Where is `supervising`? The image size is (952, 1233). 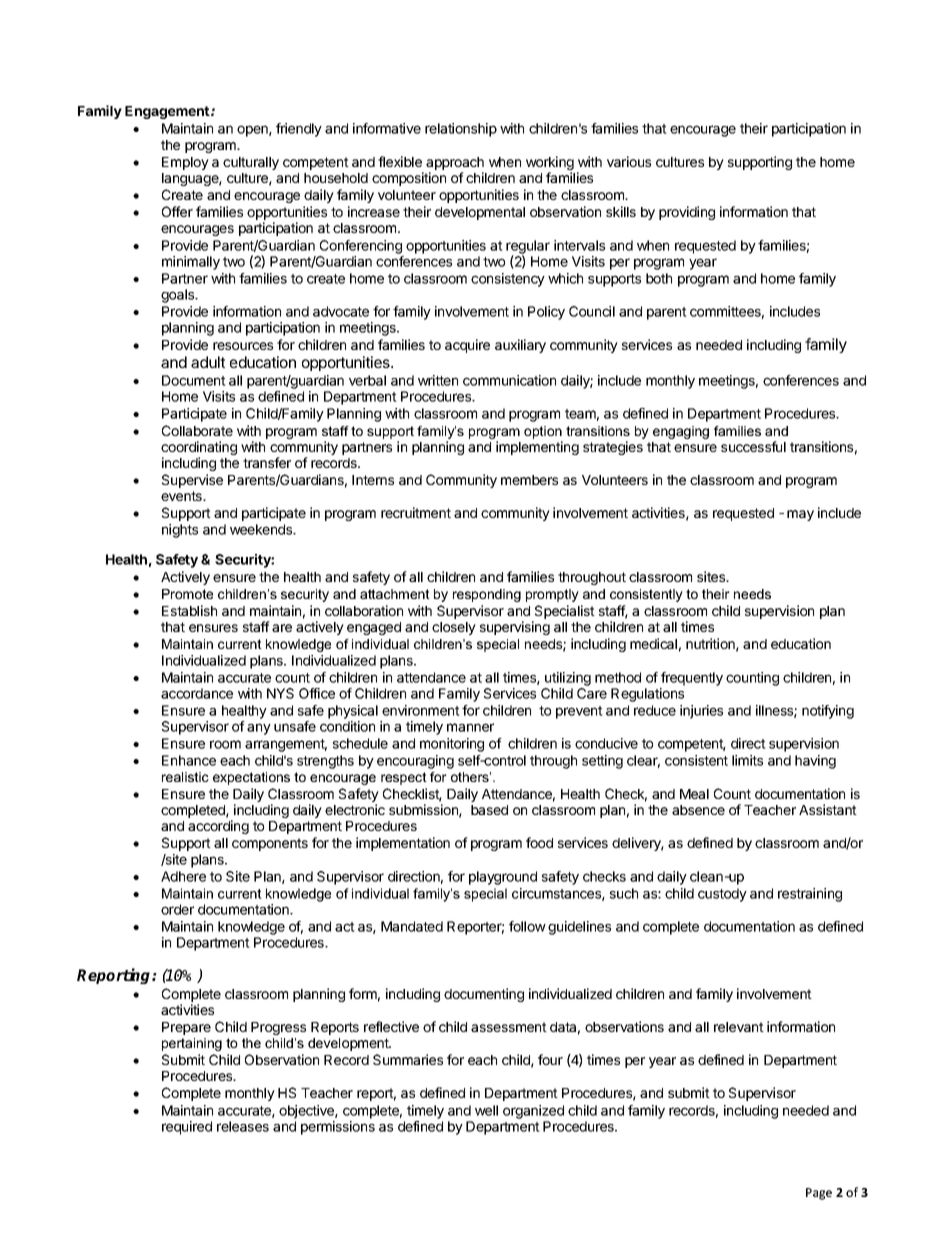 supervising is located at coordinates (515, 628).
